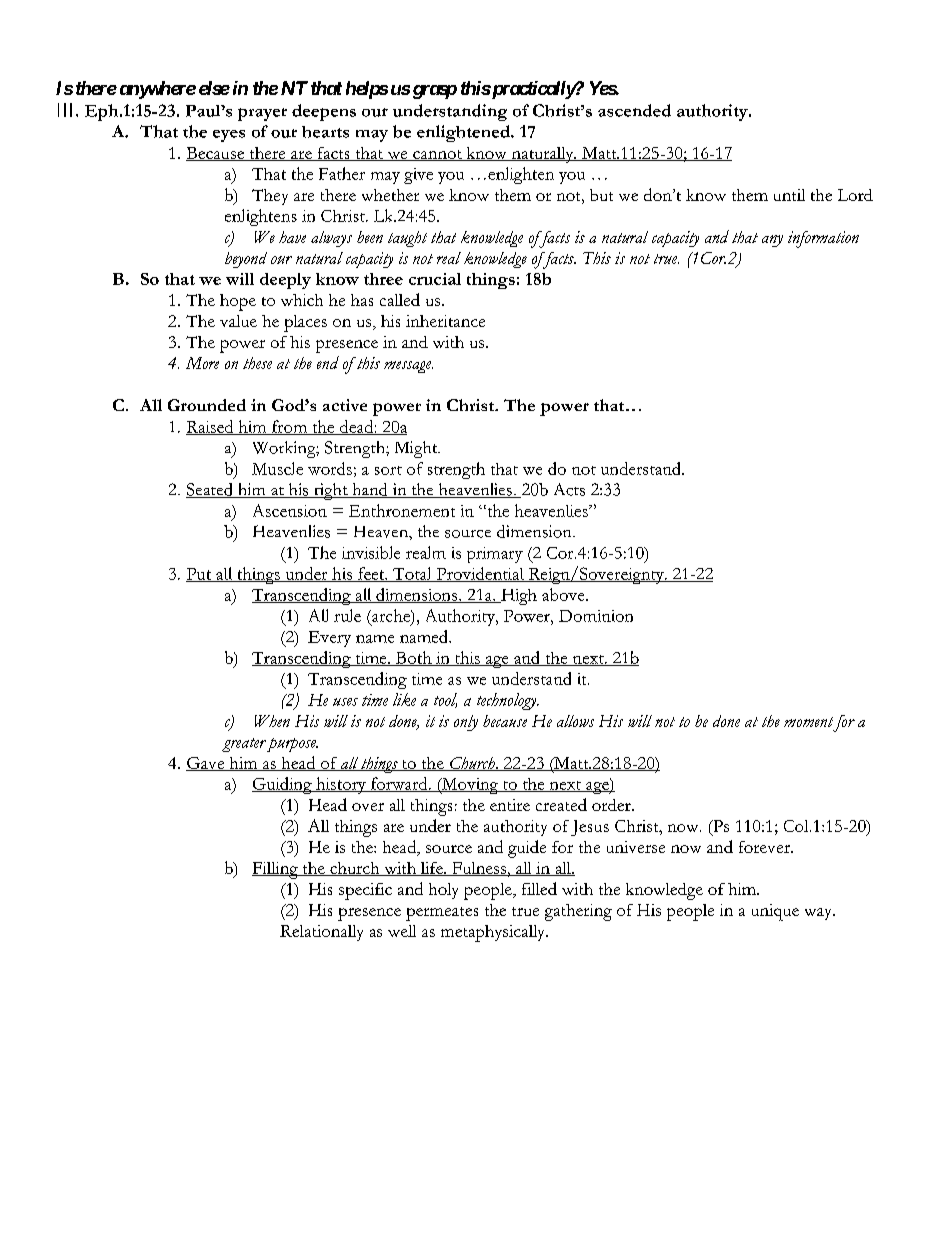 This screenshot has width=952, height=1233. I want to click on moment, so click(808, 722).
